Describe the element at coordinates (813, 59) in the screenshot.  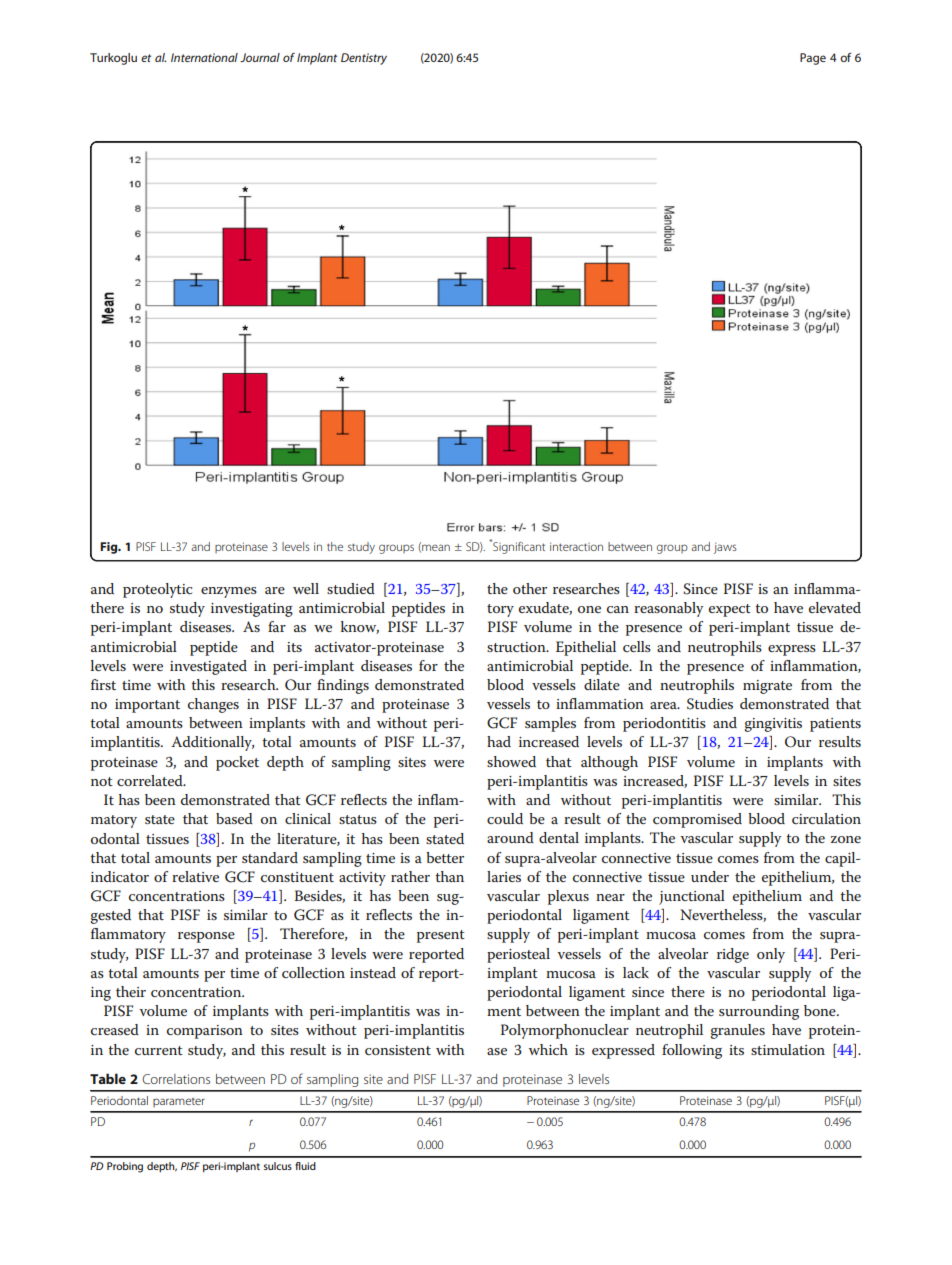
I see `Page` at that location.
